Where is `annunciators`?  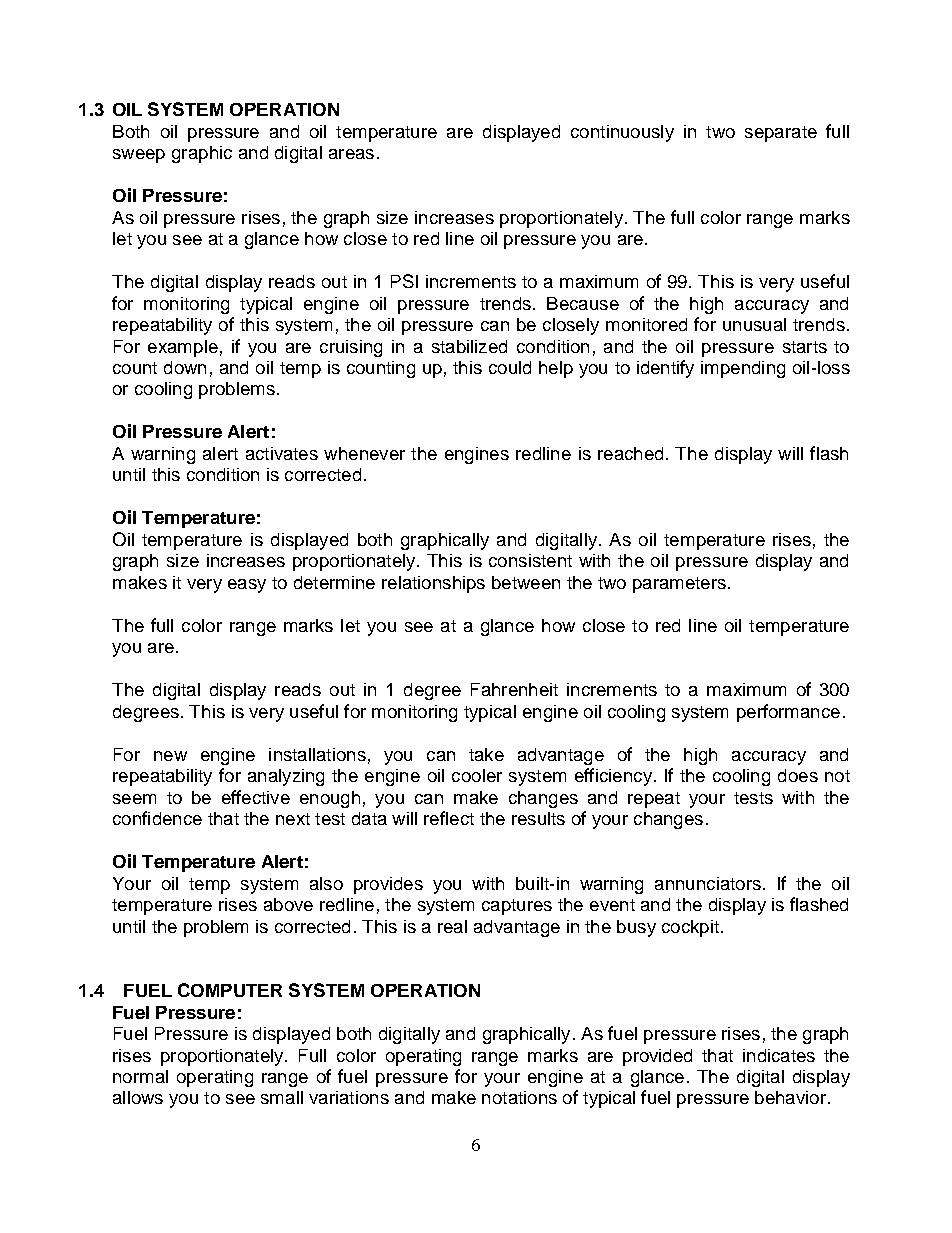
annunciators is located at coordinates (708, 883).
